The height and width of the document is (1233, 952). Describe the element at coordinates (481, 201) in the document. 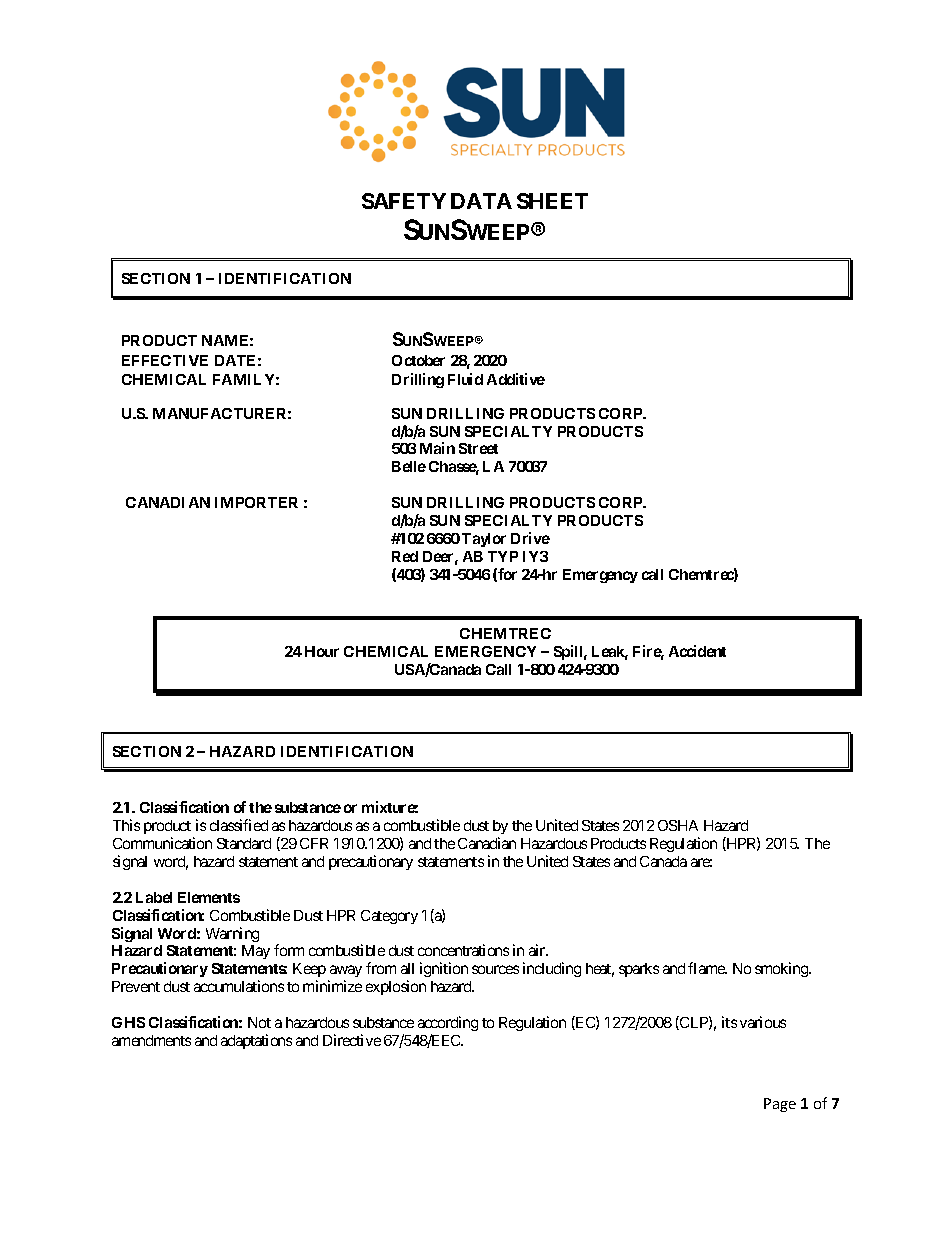

I see `DATA` at that location.
